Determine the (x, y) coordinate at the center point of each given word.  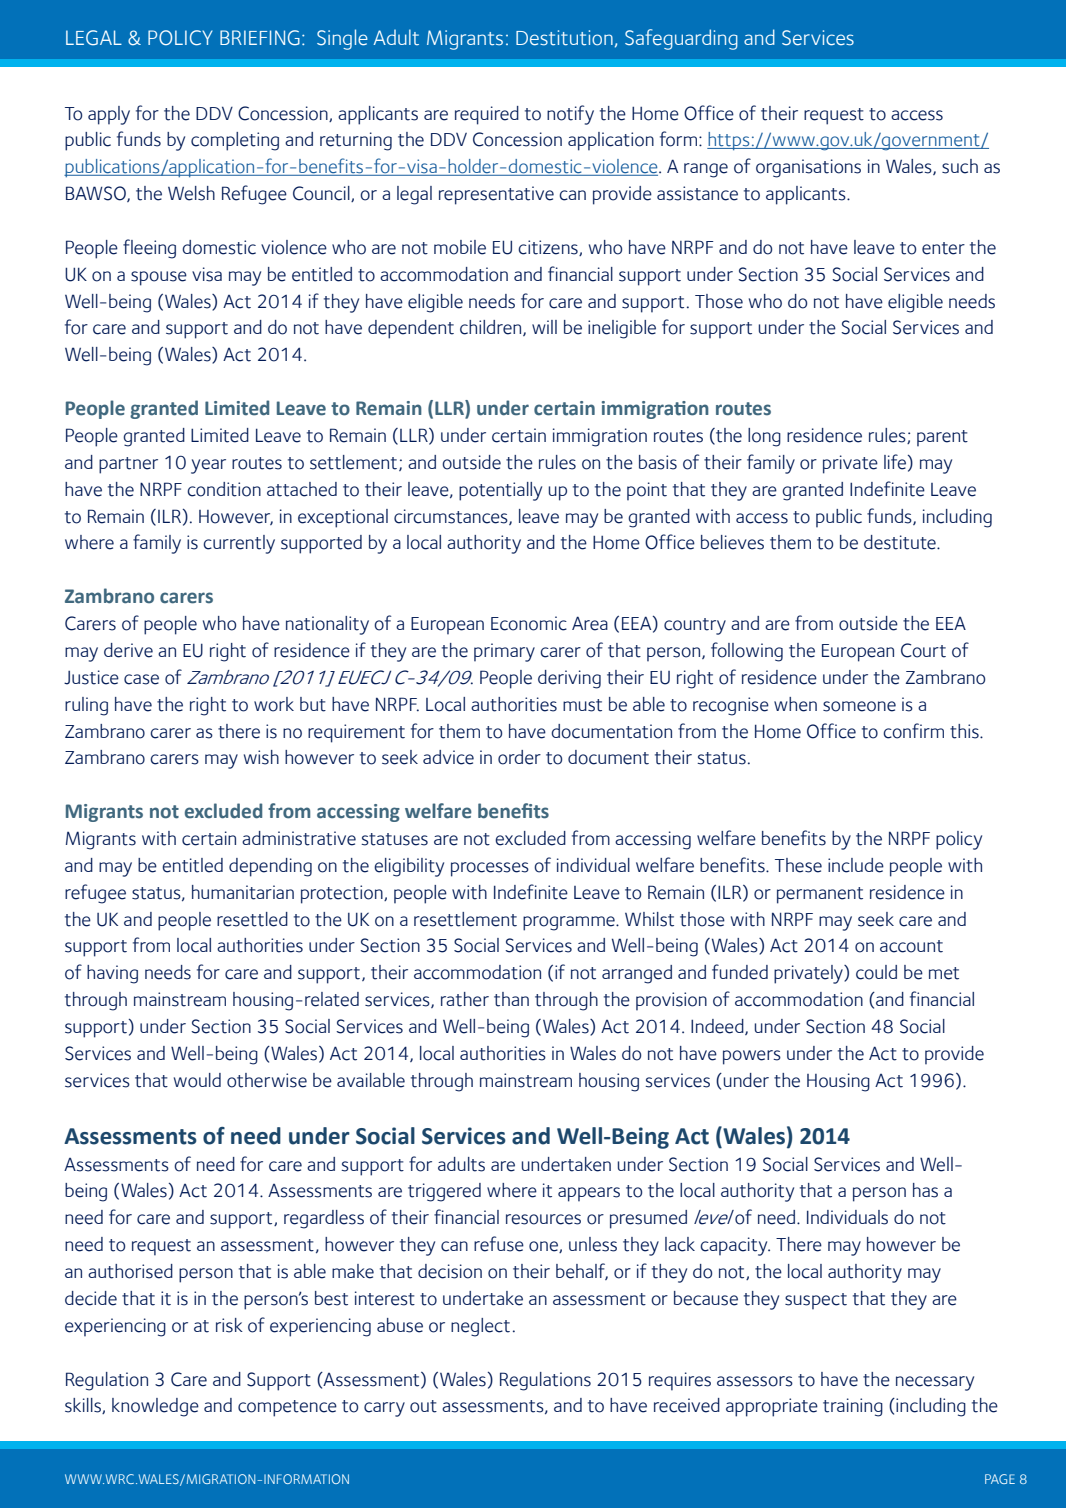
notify (570, 115)
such (960, 166)
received (687, 1405)
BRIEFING (260, 38)
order (519, 757)
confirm (913, 731)
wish (261, 757)
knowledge (155, 1407)
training (853, 1407)
